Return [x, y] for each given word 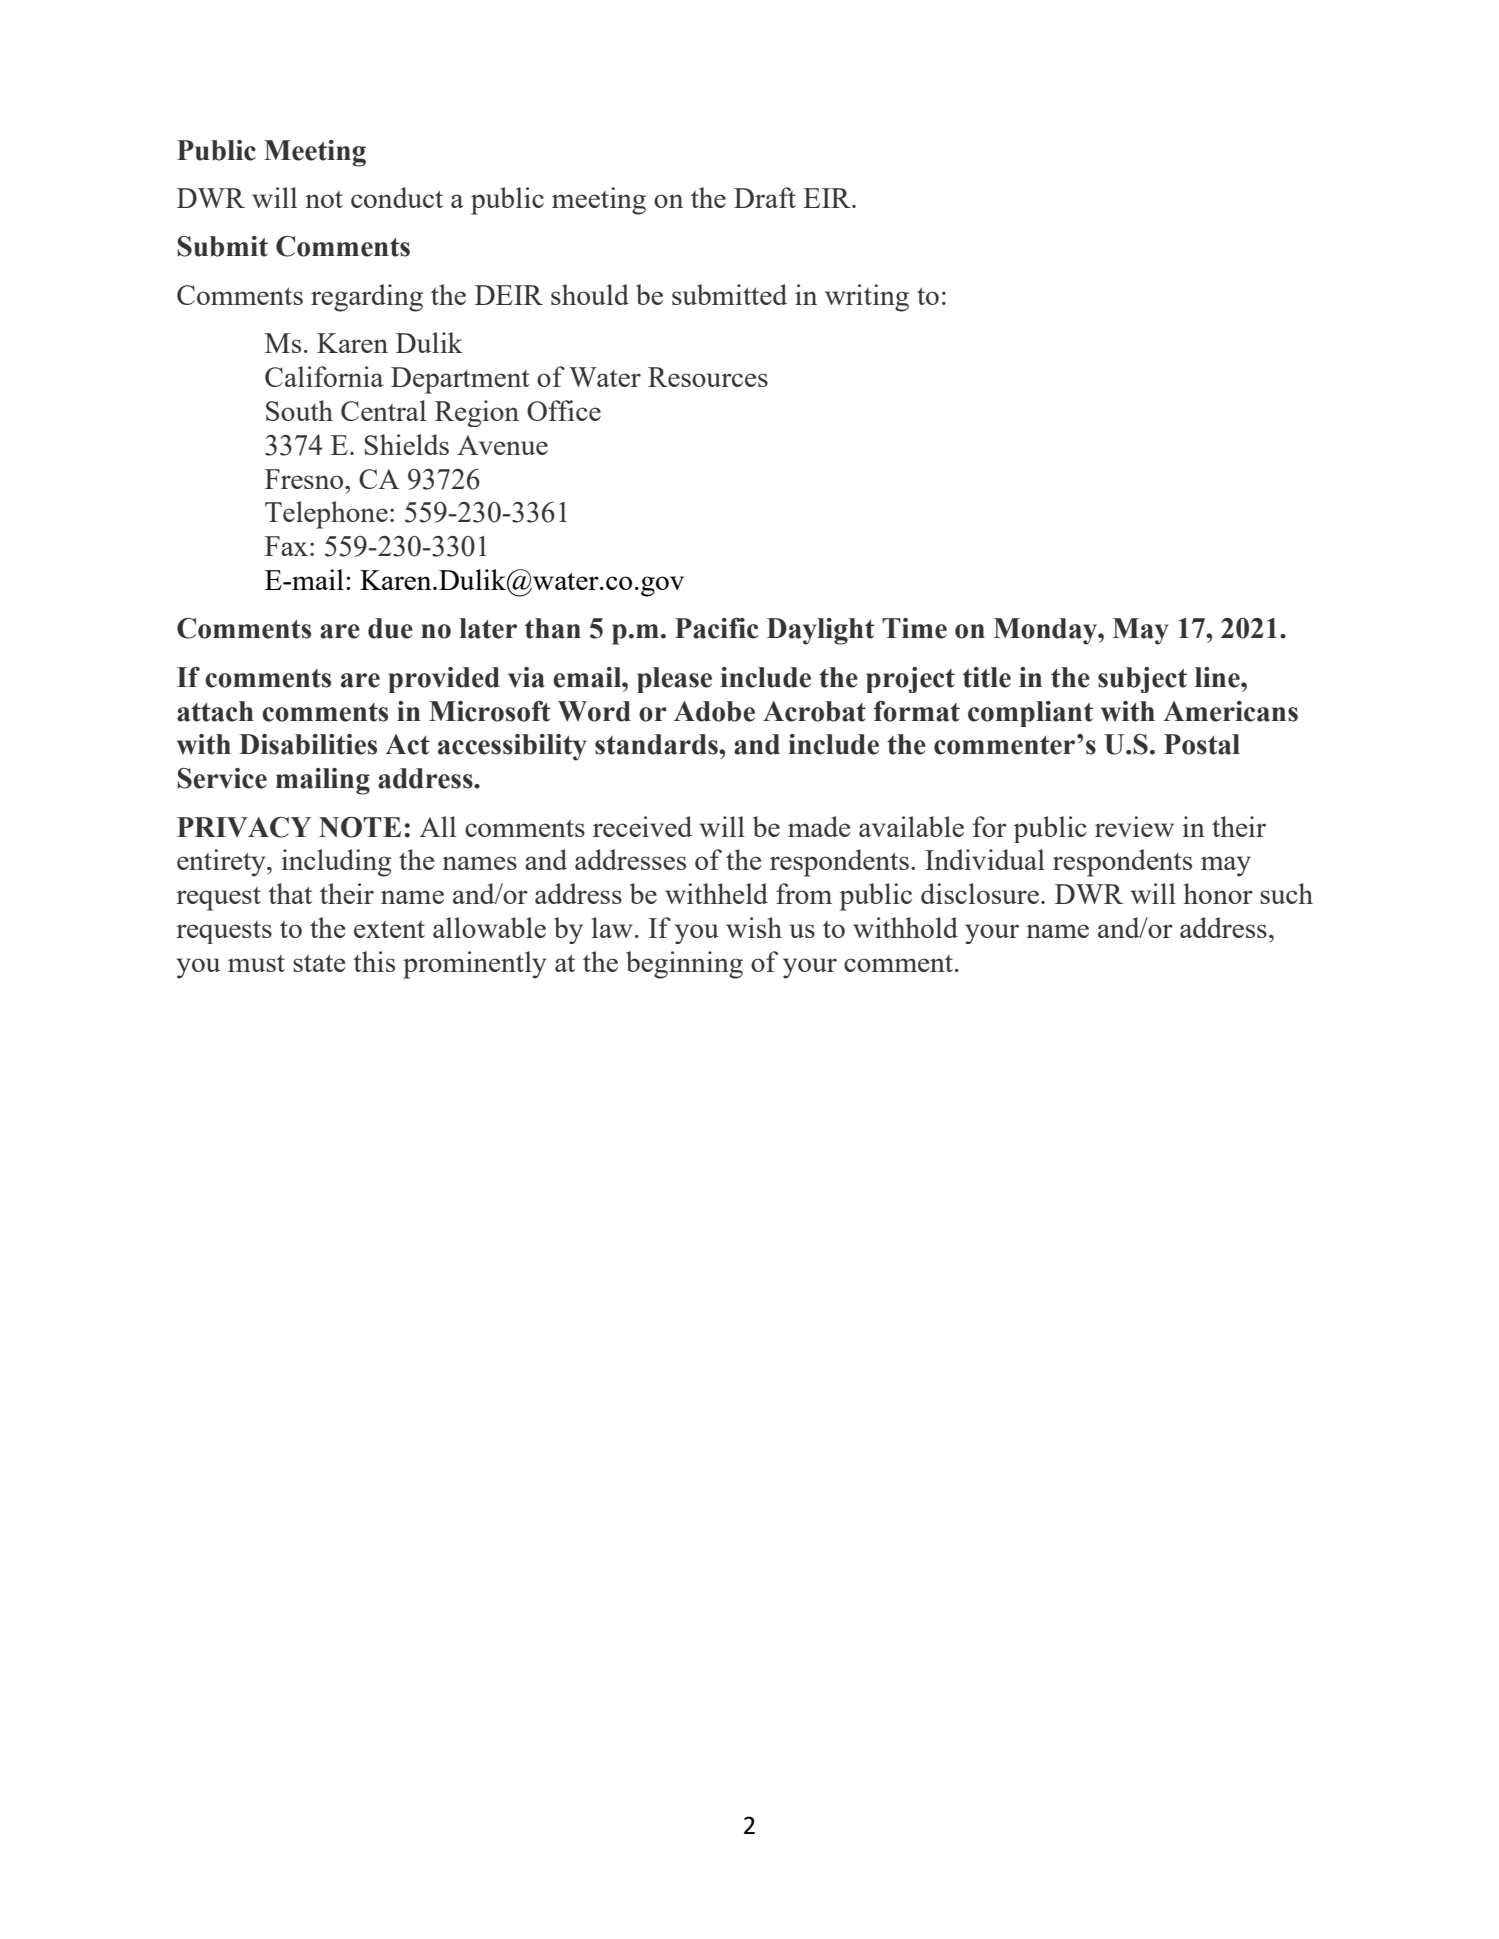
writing [867, 298]
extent [389, 929]
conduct [397, 197]
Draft [765, 197]
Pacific [717, 628]
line [1218, 677]
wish [754, 927]
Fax [286, 546]
